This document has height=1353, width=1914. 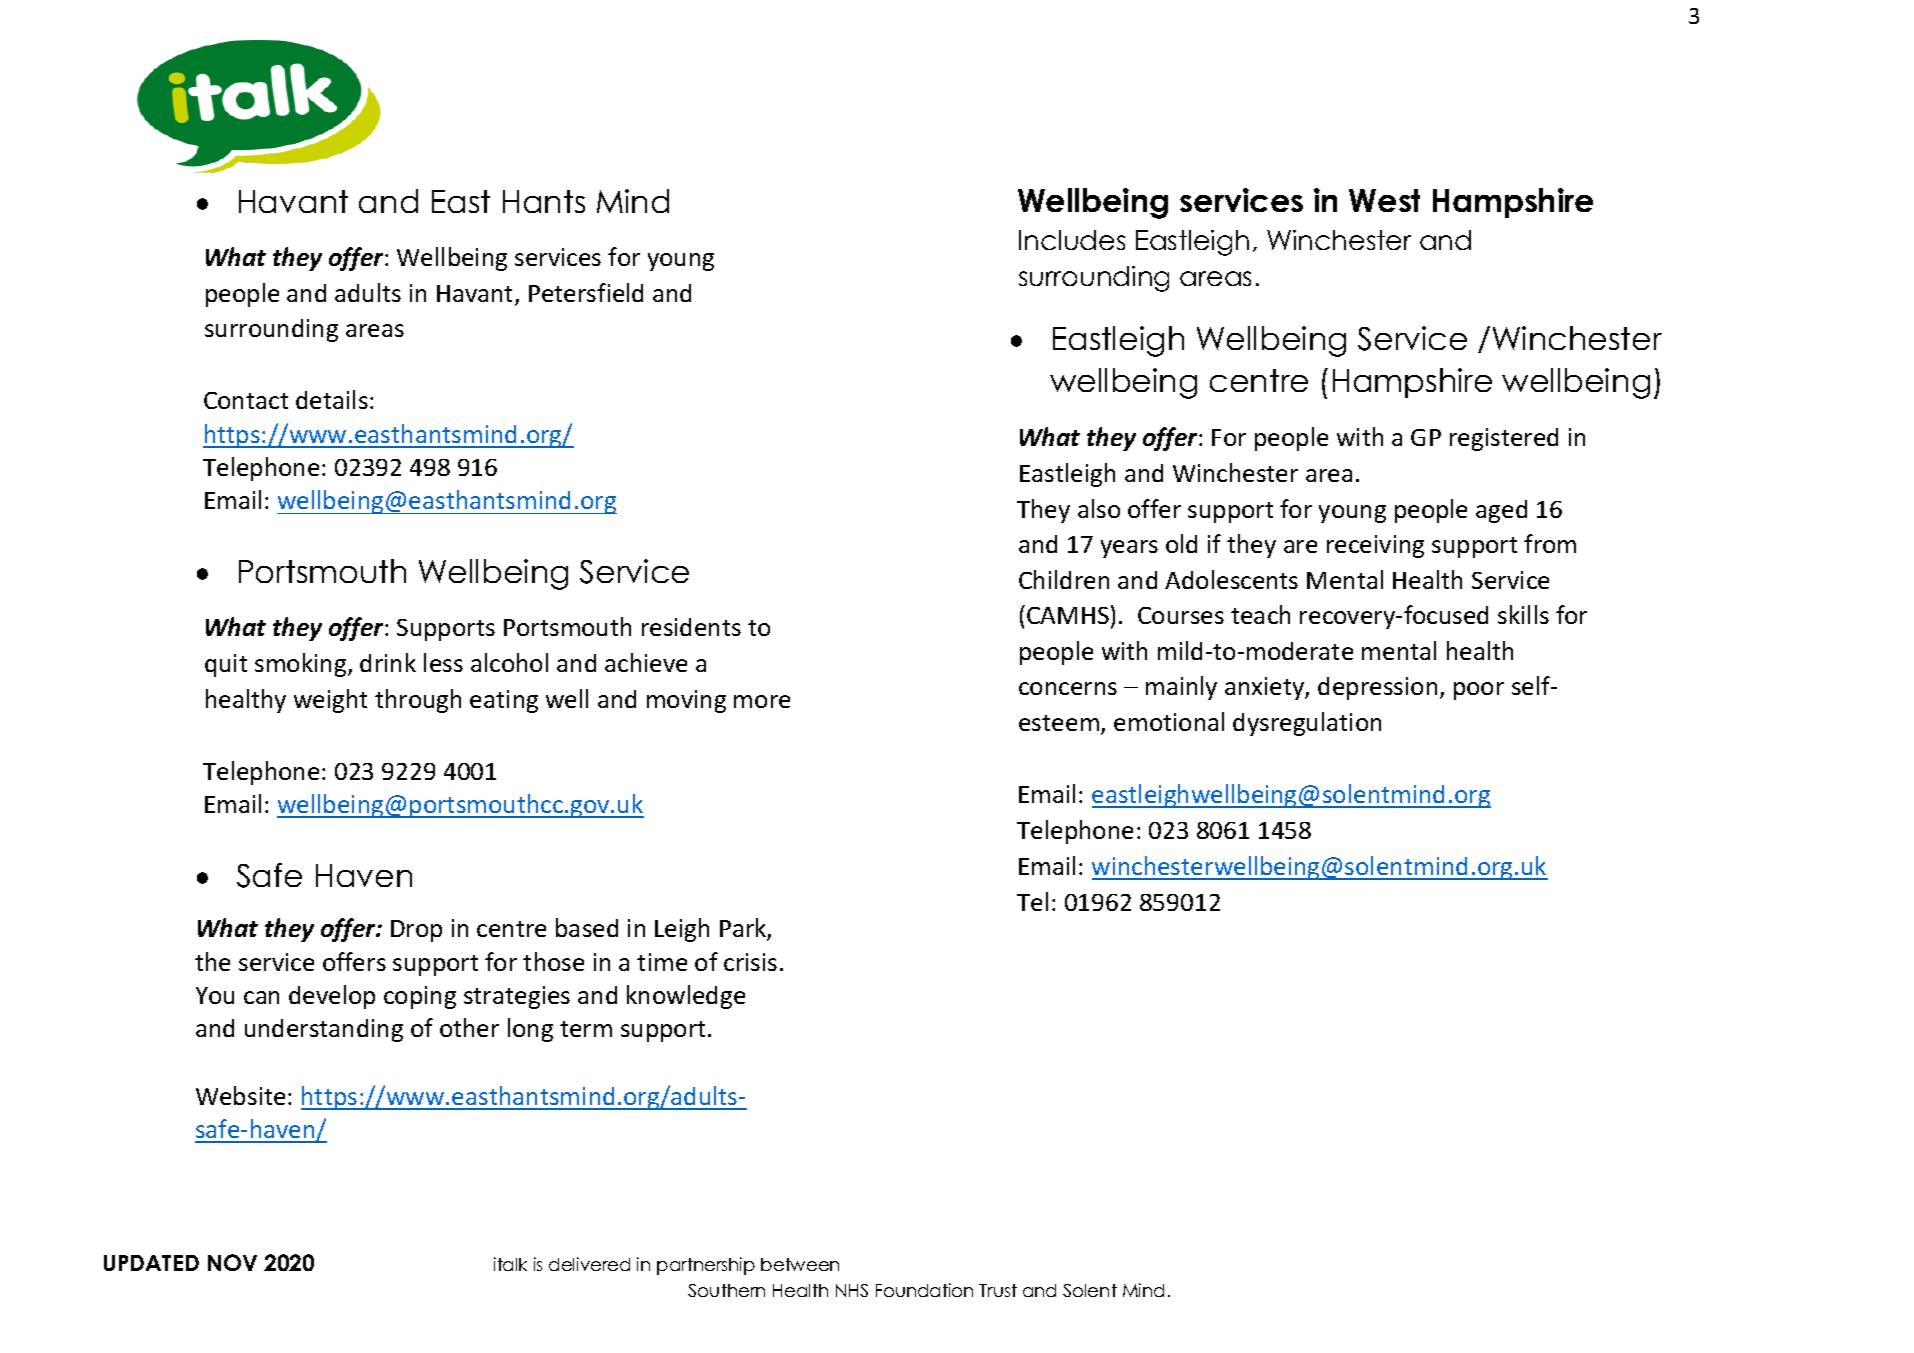 I want to click on NOV, so click(x=232, y=1262).
